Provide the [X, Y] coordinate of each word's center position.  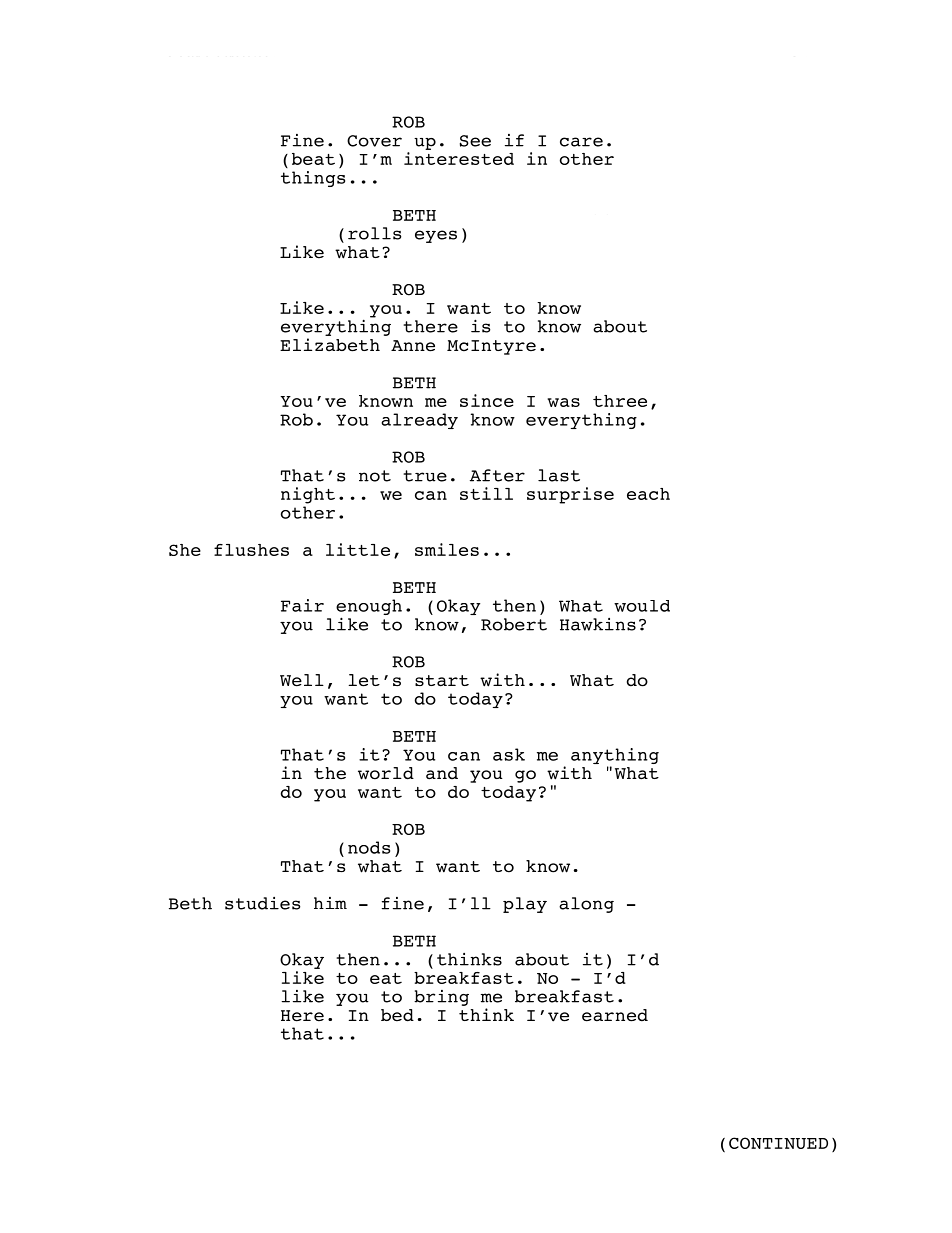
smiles [447, 549]
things [313, 179]
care [581, 142]
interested [459, 158]
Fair [302, 605]
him [330, 903]
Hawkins [598, 624]
